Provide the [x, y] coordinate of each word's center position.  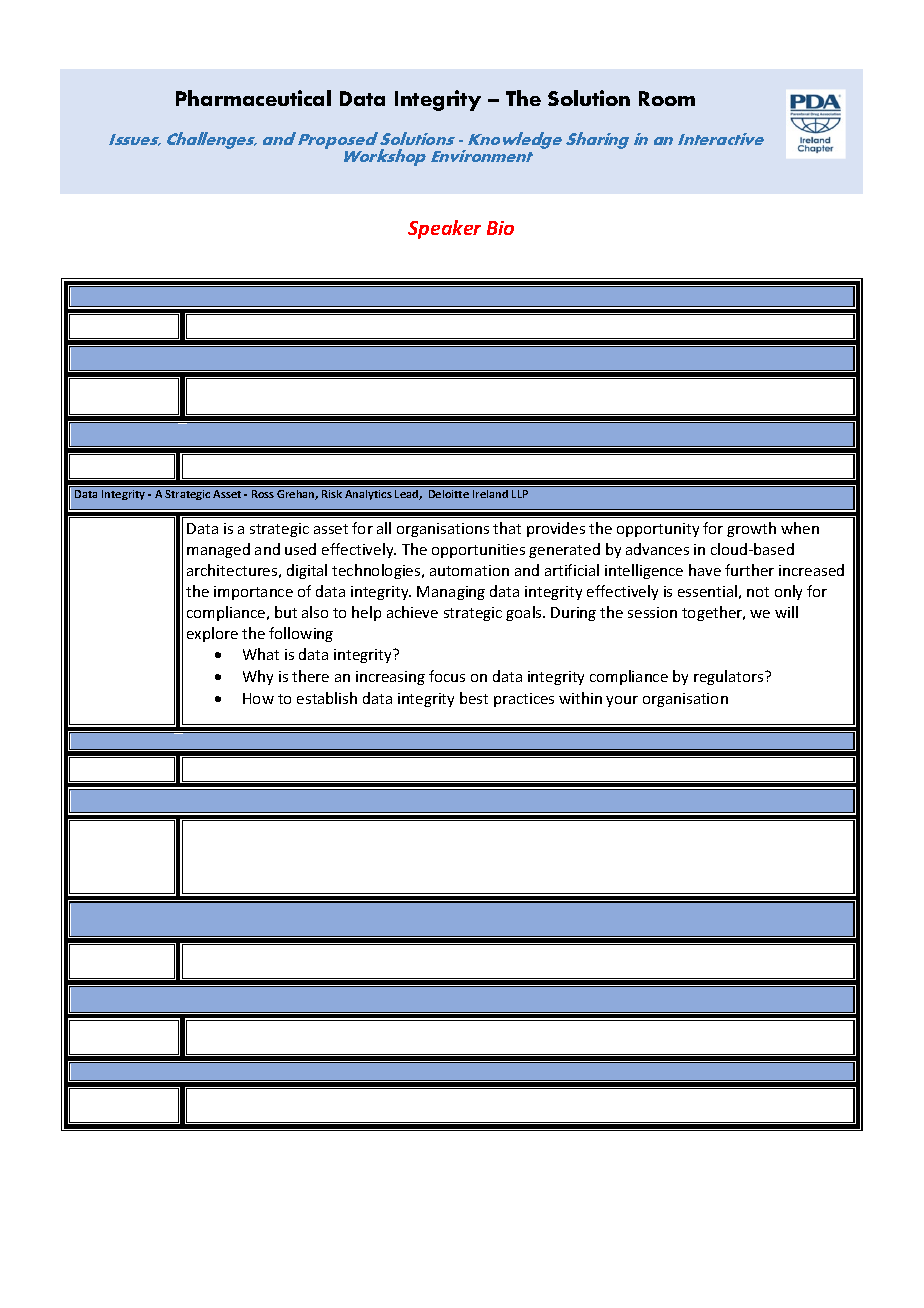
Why [258, 677]
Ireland [490, 494]
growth [751, 529]
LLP [520, 494]
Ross [263, 494]
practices [524, 700]
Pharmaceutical [253, 98]
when [800, 528]
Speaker [444, 229]
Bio [500, 228]
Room [667, 98]
